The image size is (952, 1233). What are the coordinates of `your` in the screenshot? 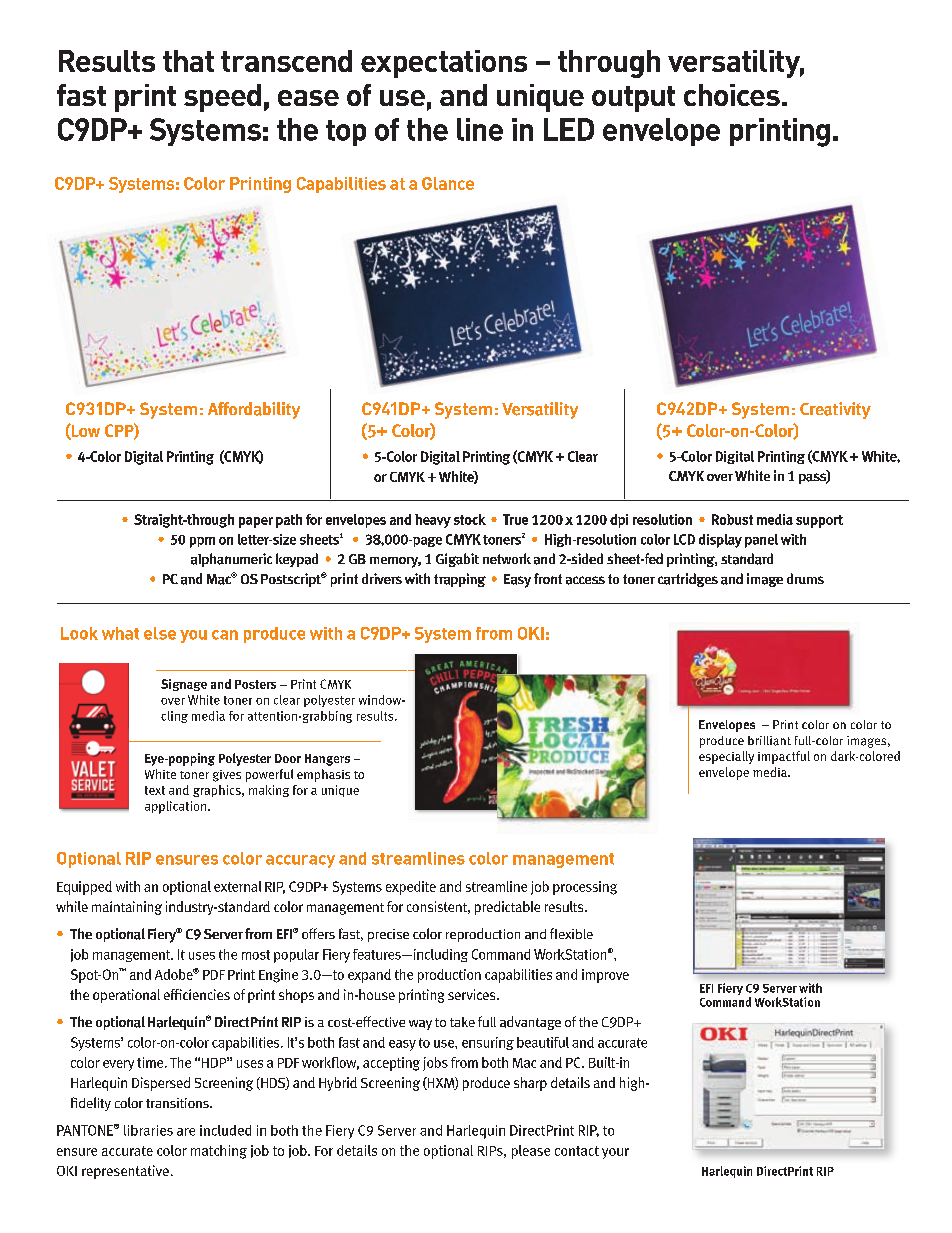 It's located at (615, 1153).
